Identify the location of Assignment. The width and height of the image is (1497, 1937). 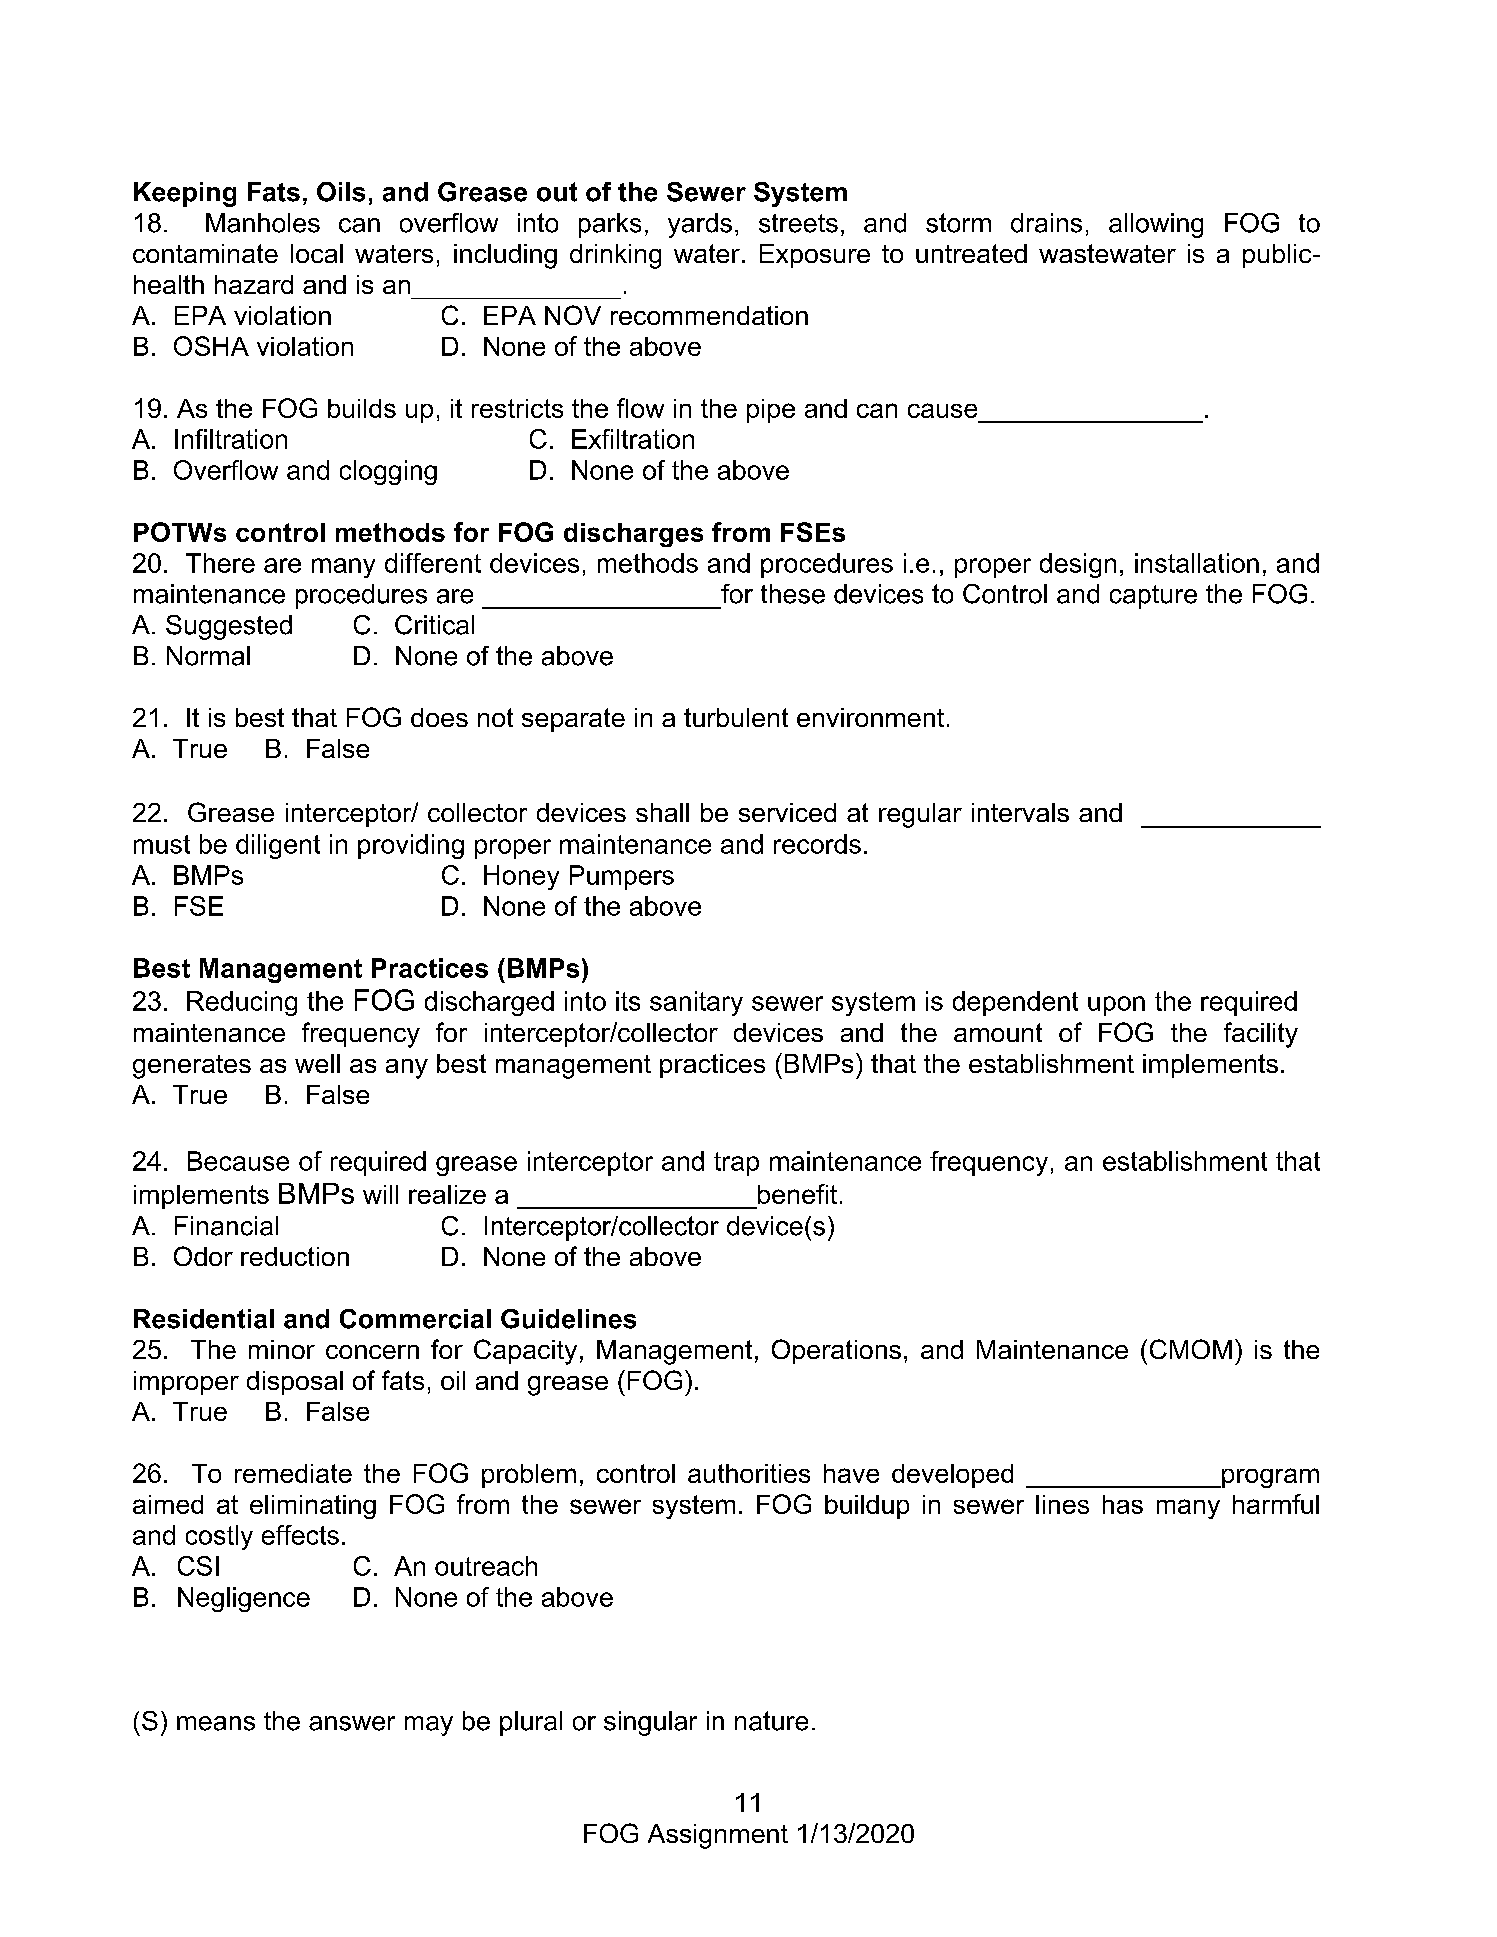
(718, 1836).
